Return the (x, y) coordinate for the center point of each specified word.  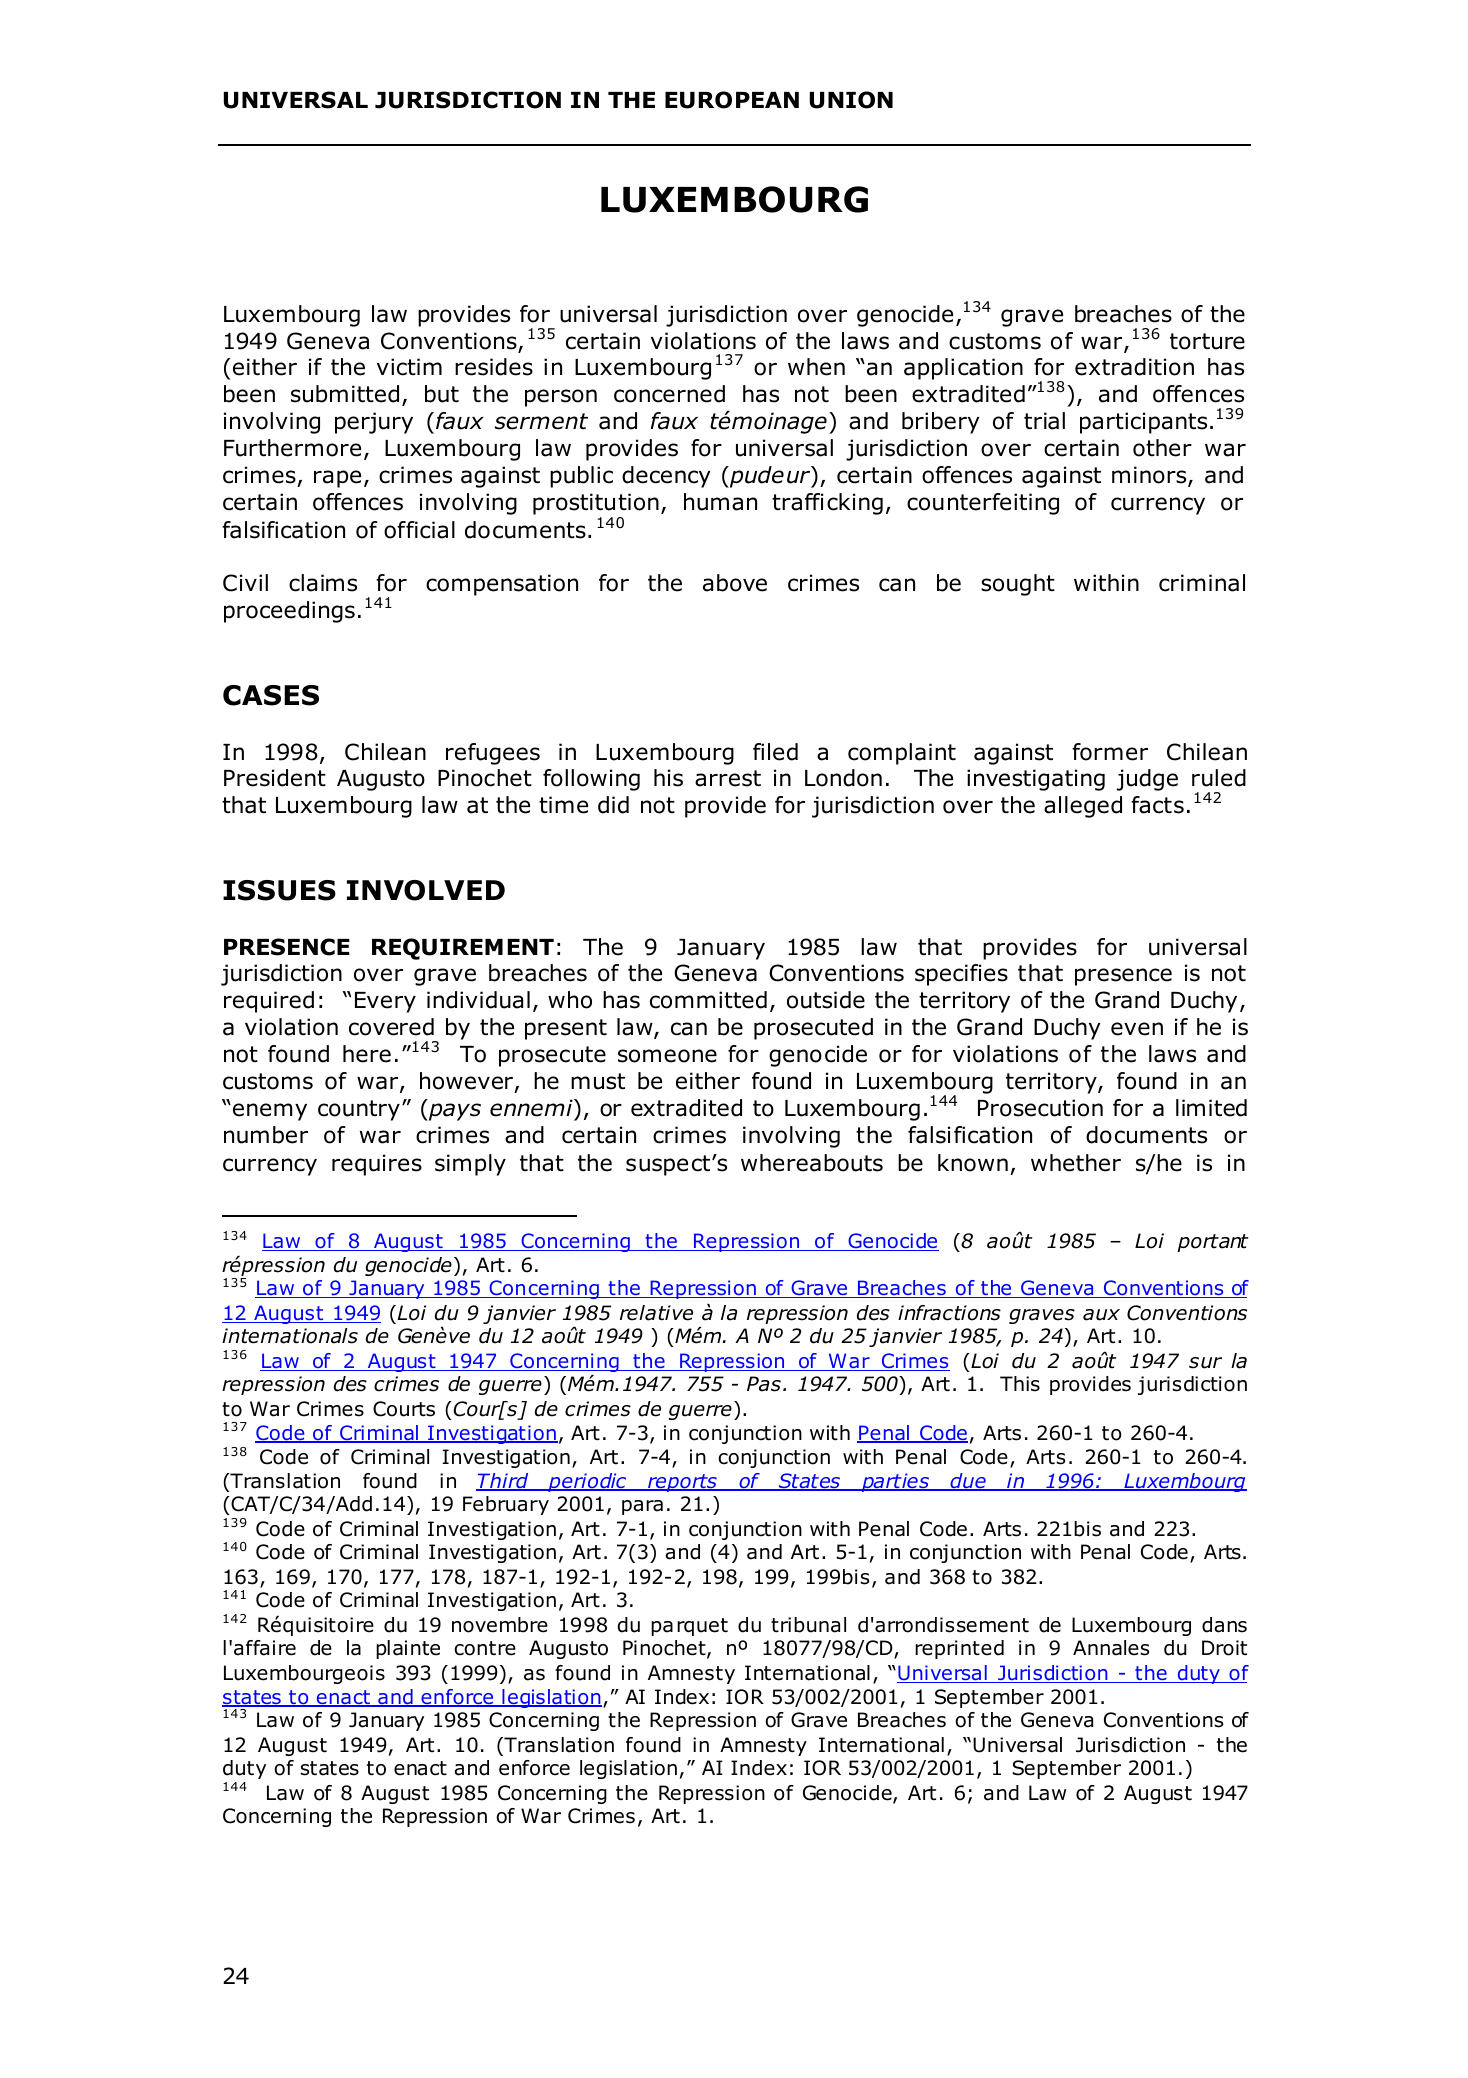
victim (409, 367)
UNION (851, 100)
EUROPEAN (732, 100)
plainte (408, 1649)
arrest (728, 778)
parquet (689, 1627)
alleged (1083, 807)
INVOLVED (426, 890)
